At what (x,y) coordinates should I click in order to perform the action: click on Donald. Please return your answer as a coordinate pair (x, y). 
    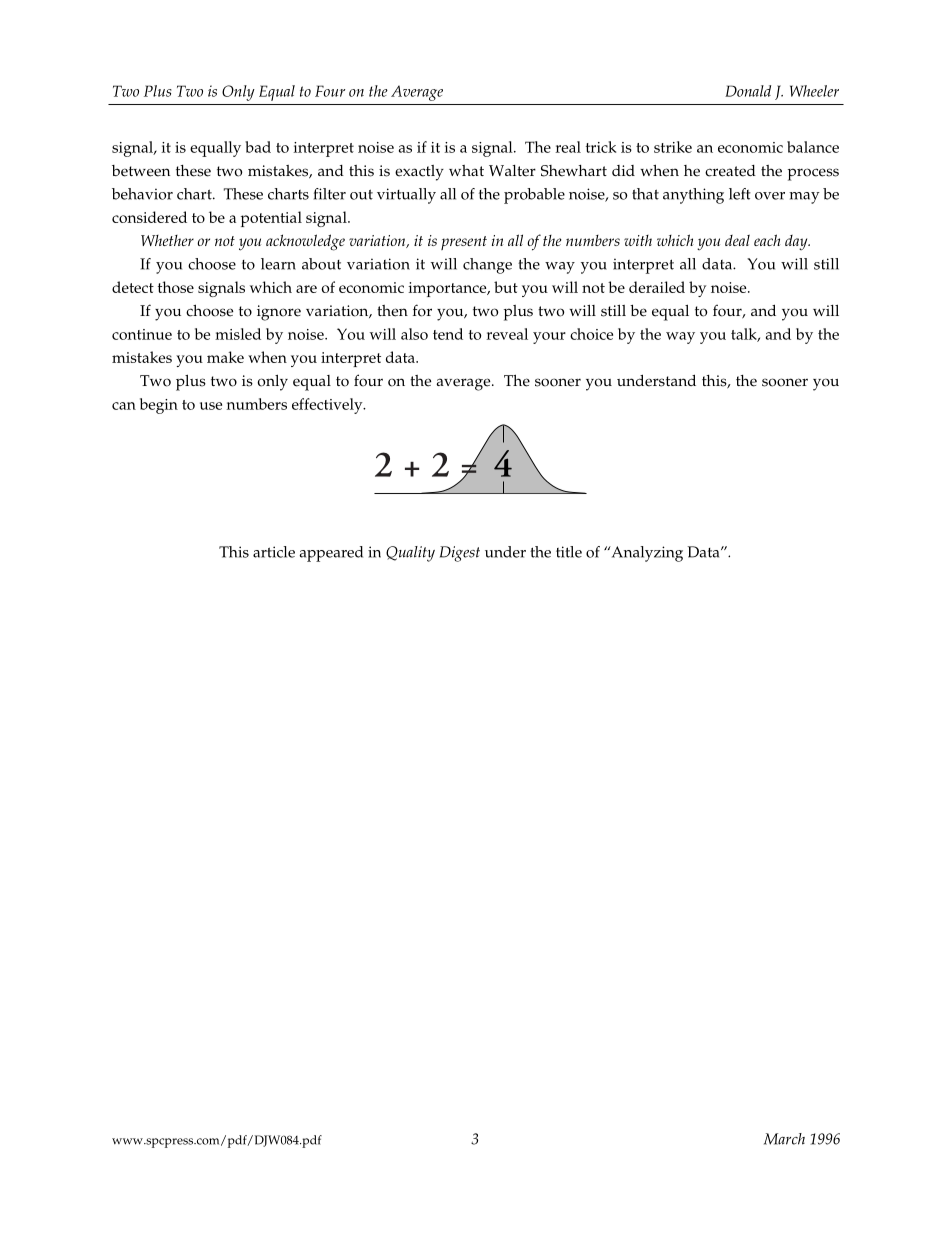
    Looking at the image, I should click on (748, 91).
